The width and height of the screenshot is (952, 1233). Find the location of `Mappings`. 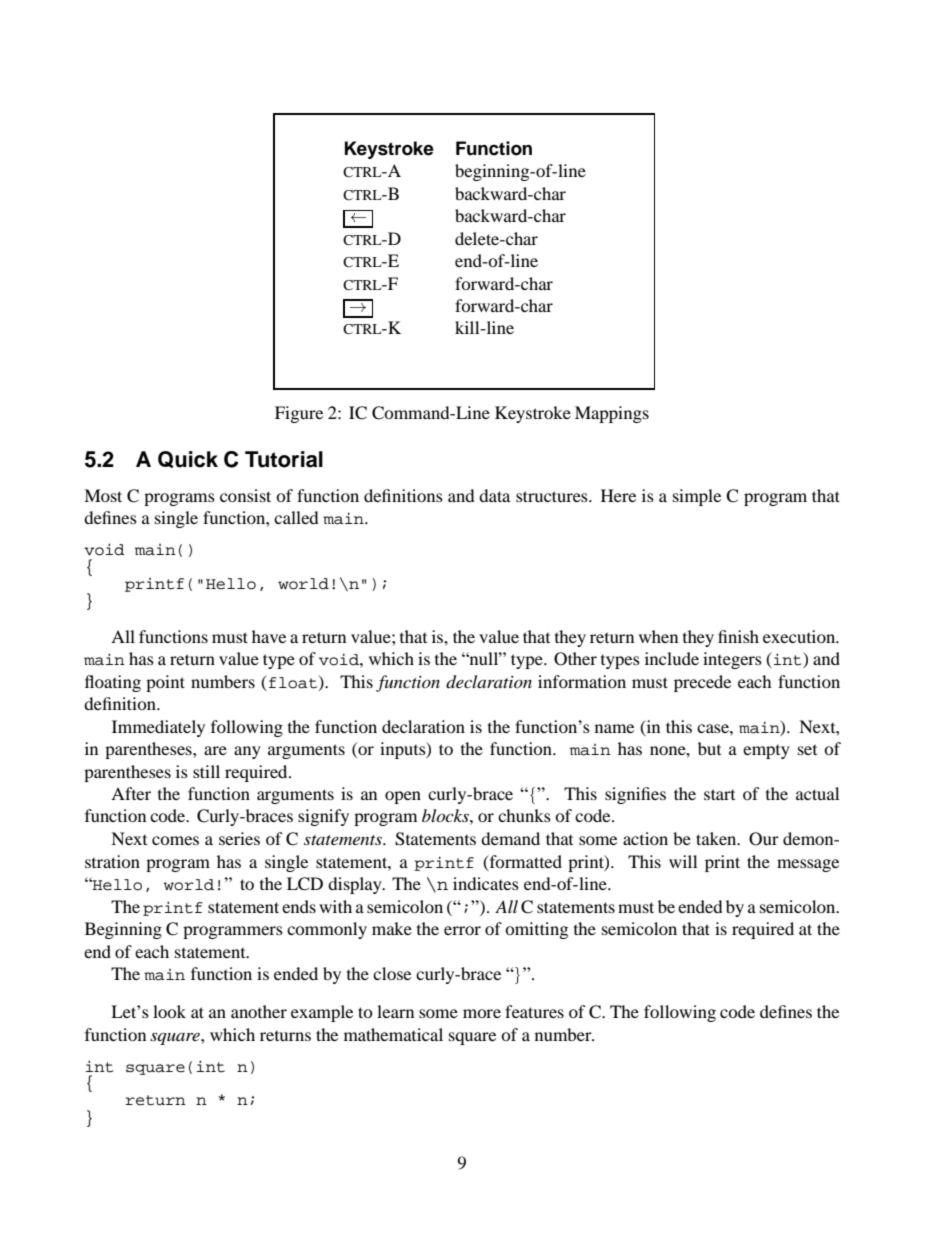

Mappings is located at coordinates (612, 414).
